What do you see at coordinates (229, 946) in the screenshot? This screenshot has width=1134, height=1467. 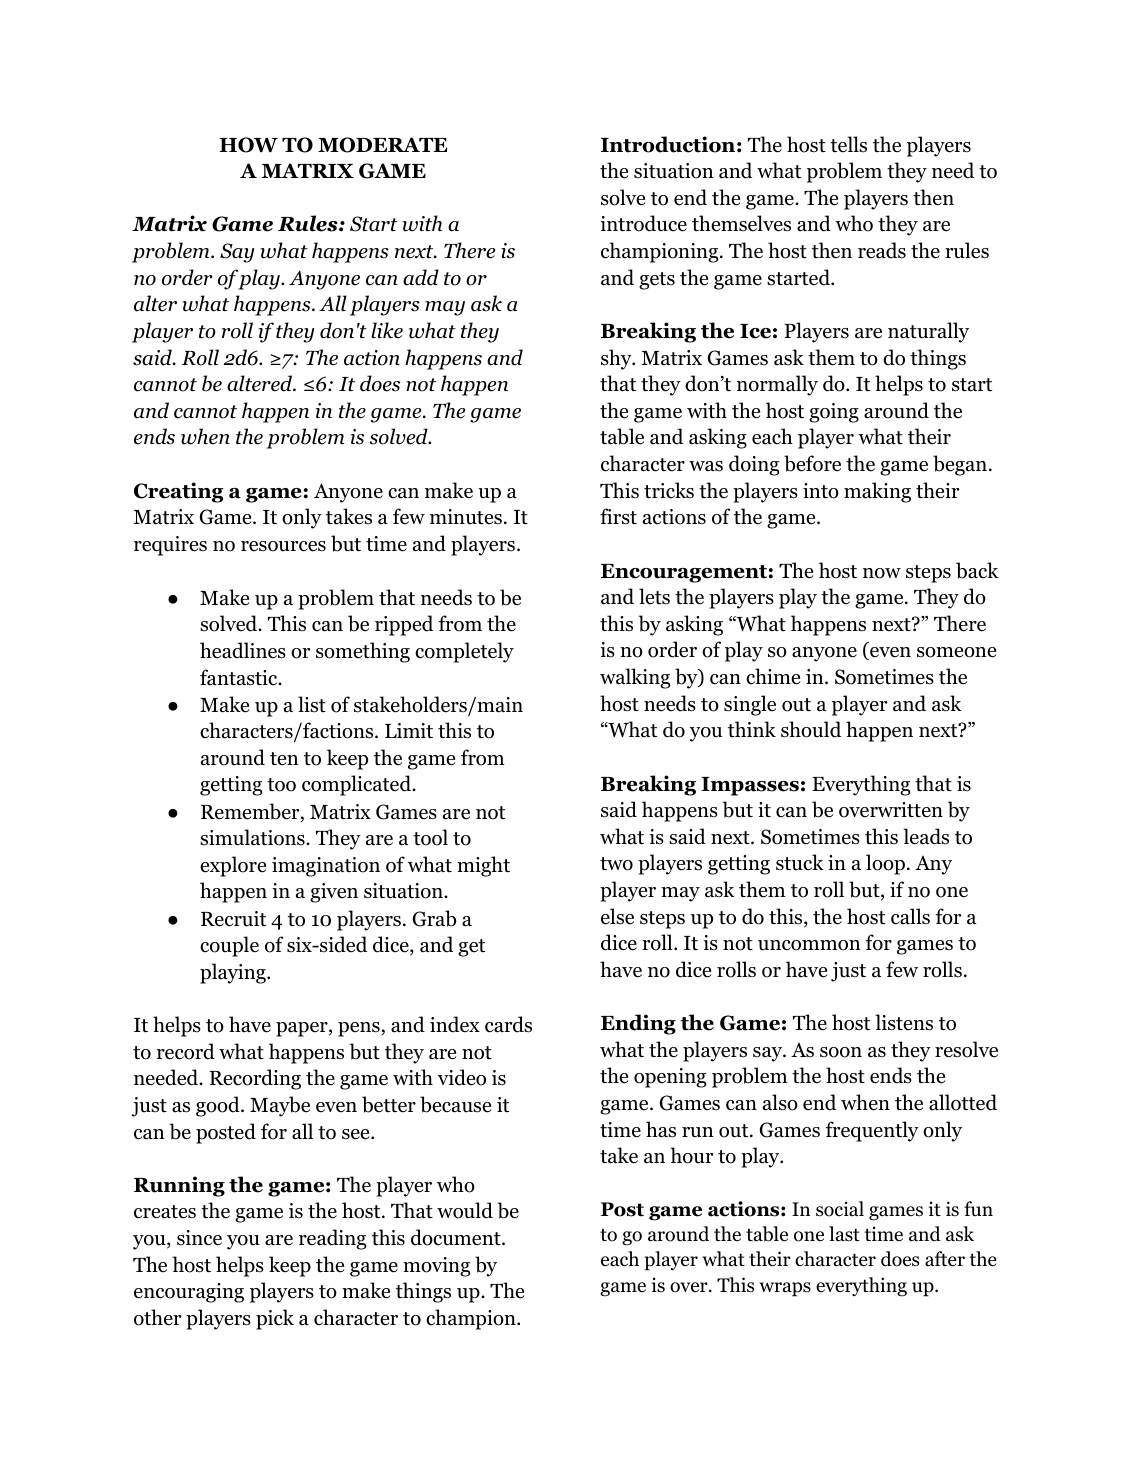 I see `couple` at bounding box center [229, 946].
